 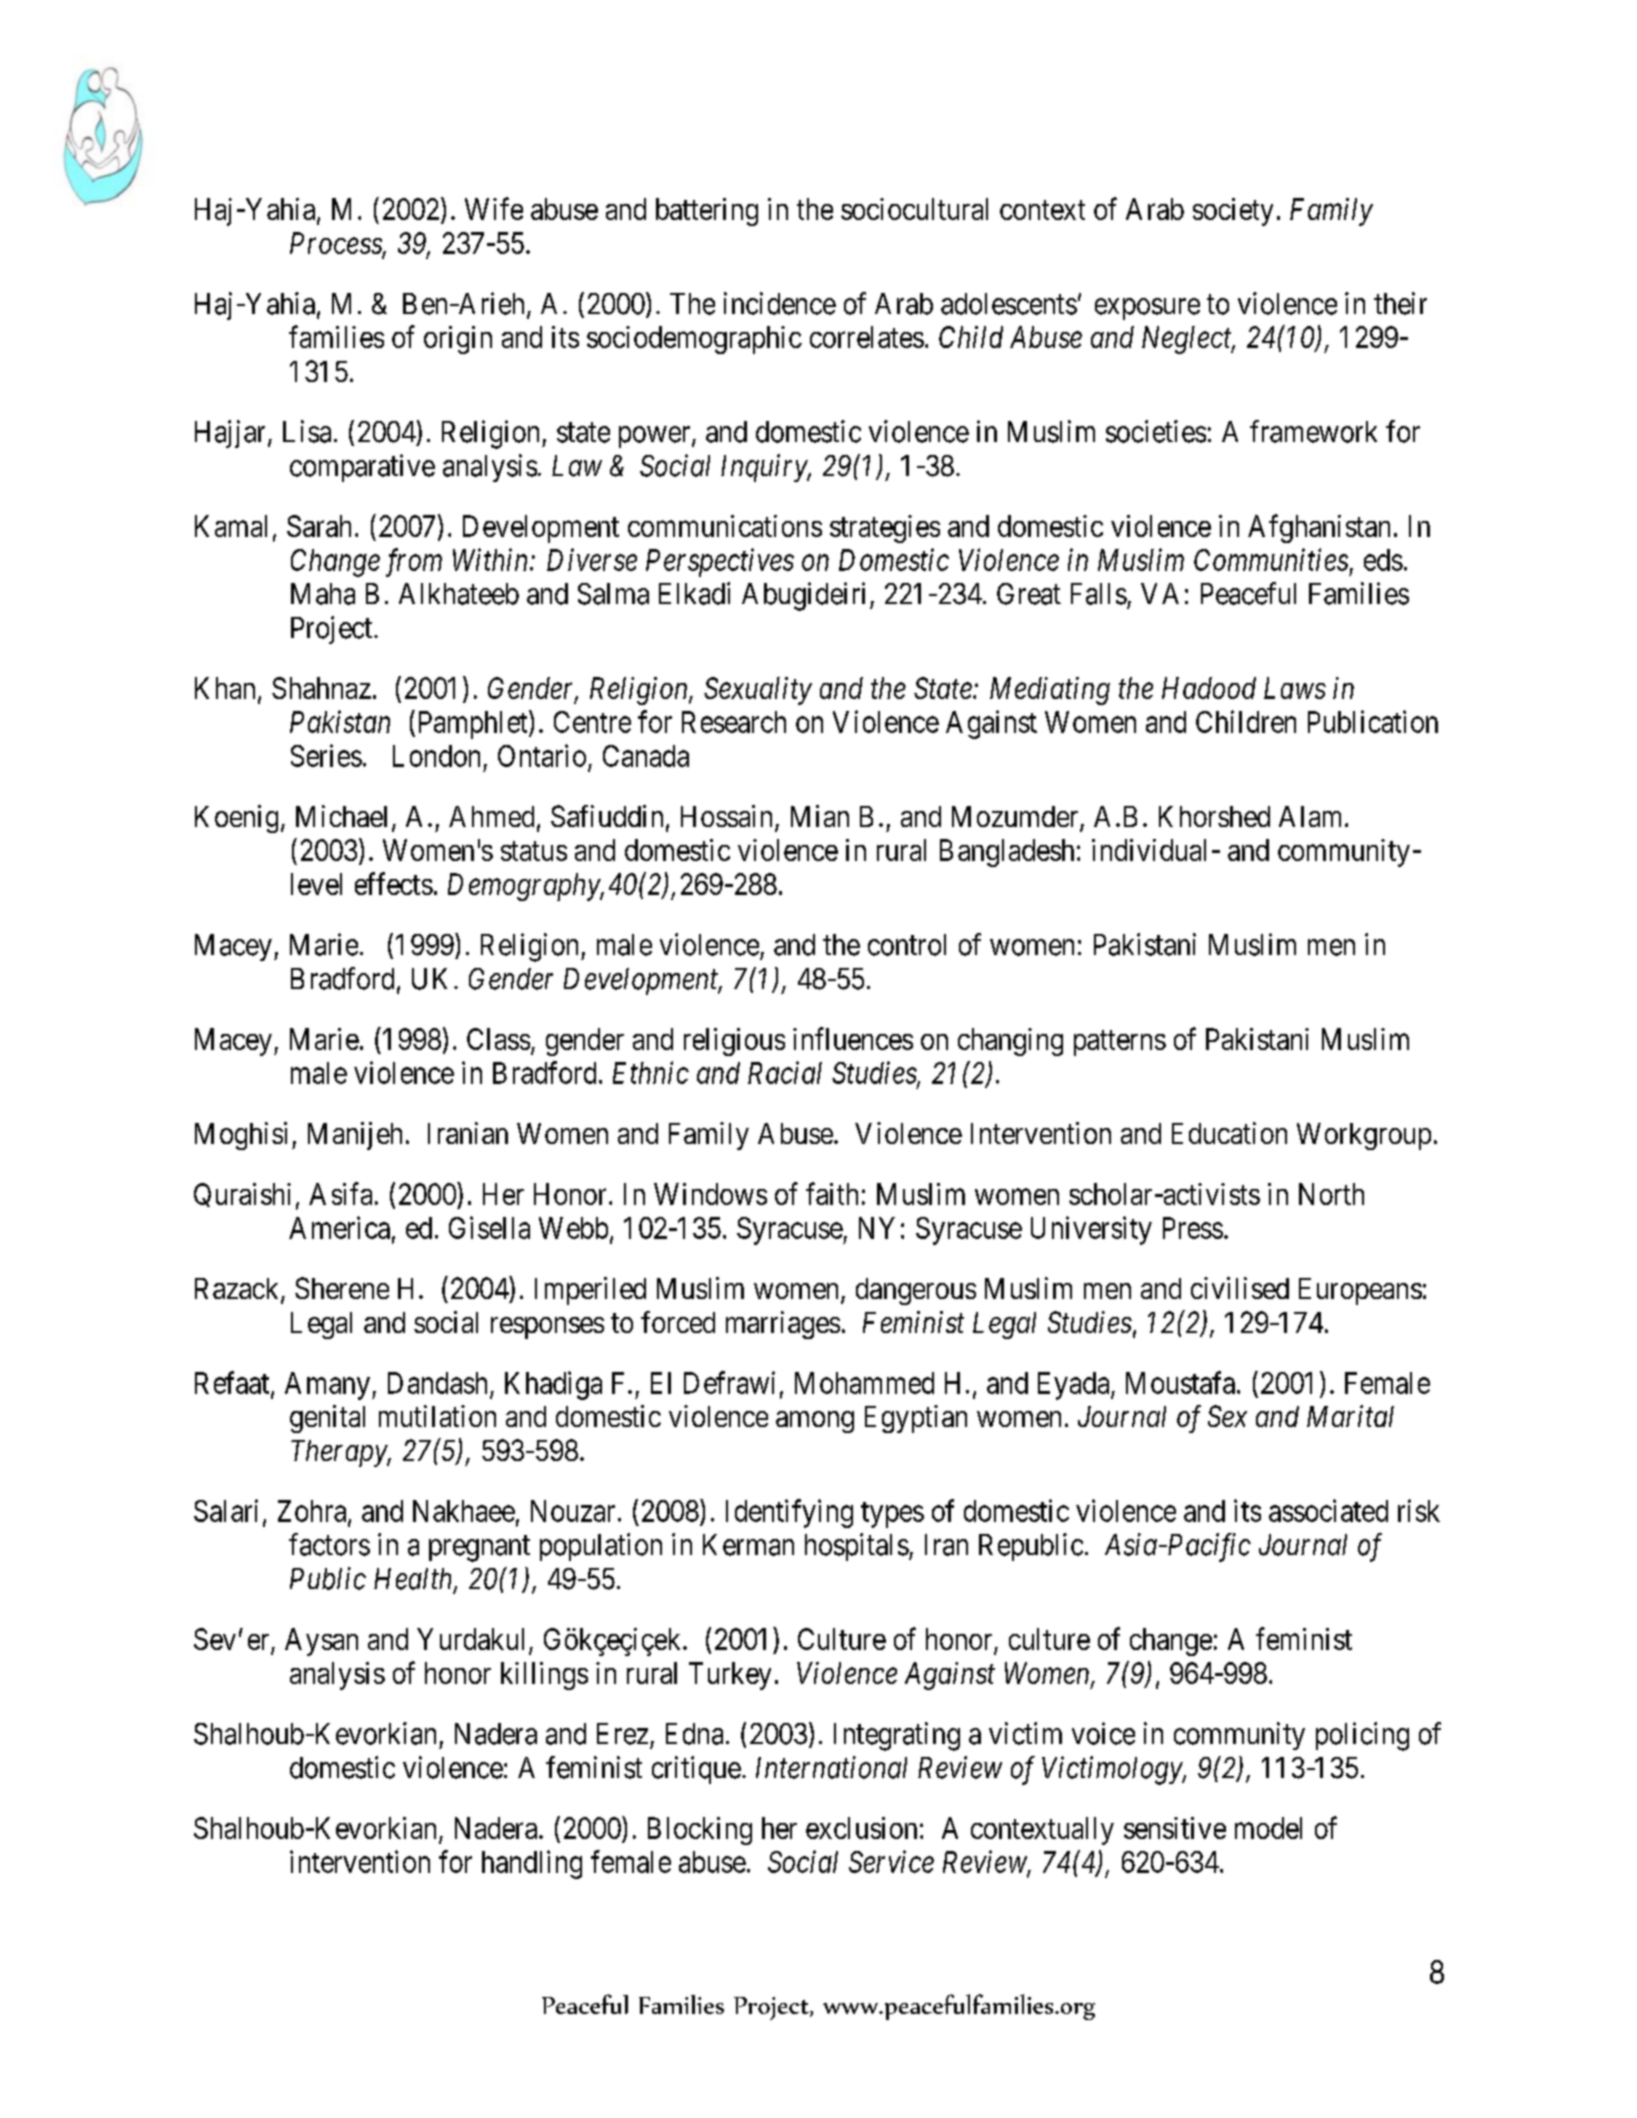 I want to click on handling, so click(x=532, y=1864).
